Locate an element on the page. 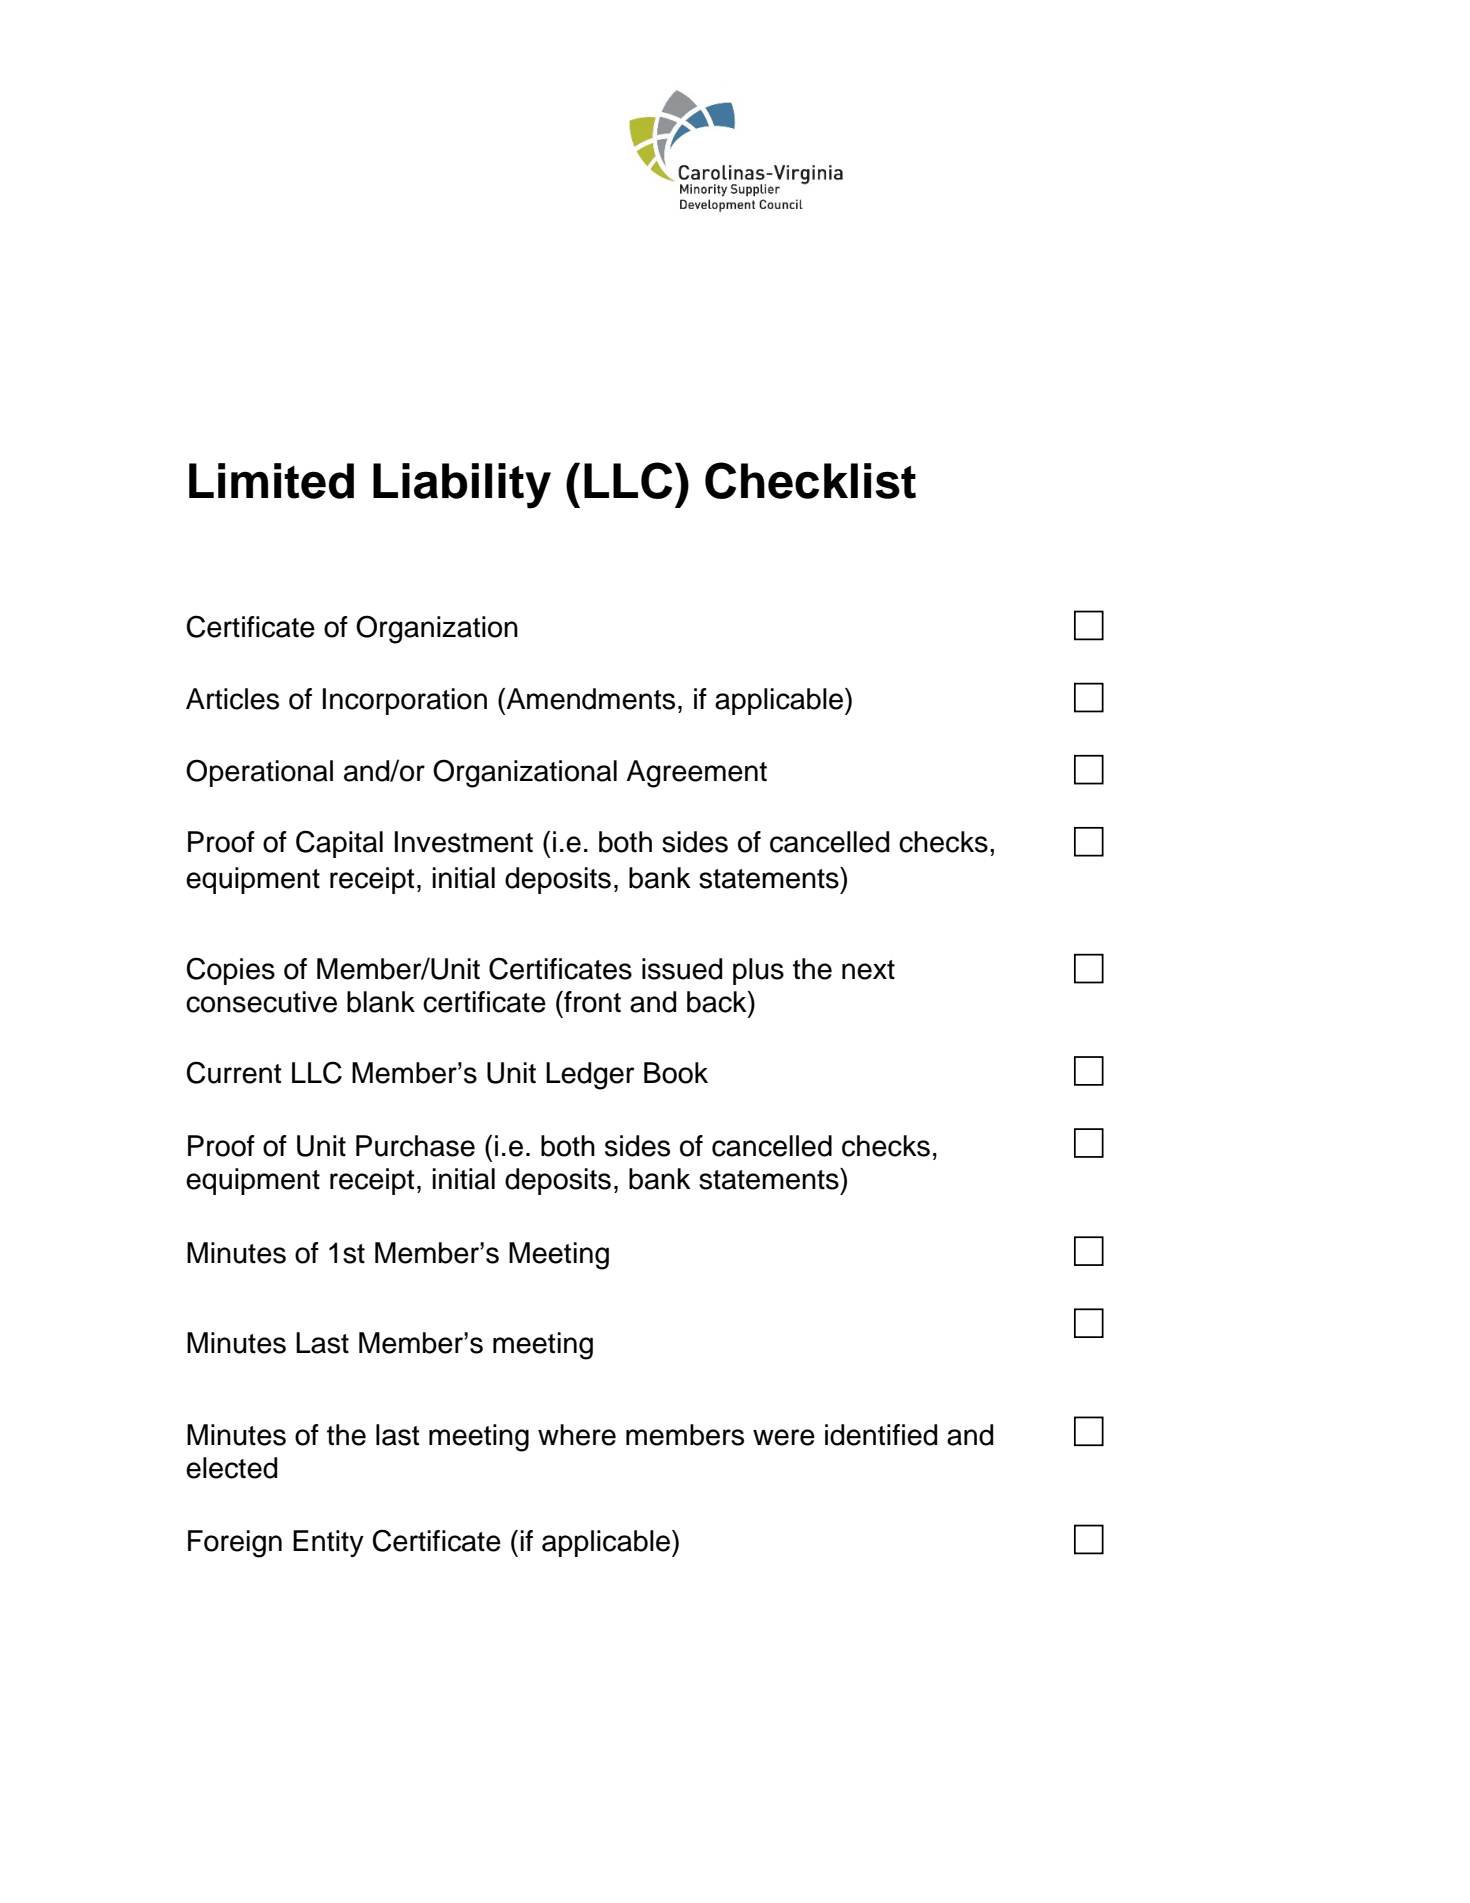 The height and width of the image is (1903, 1470). plus is located at coordinates (758, 971).
